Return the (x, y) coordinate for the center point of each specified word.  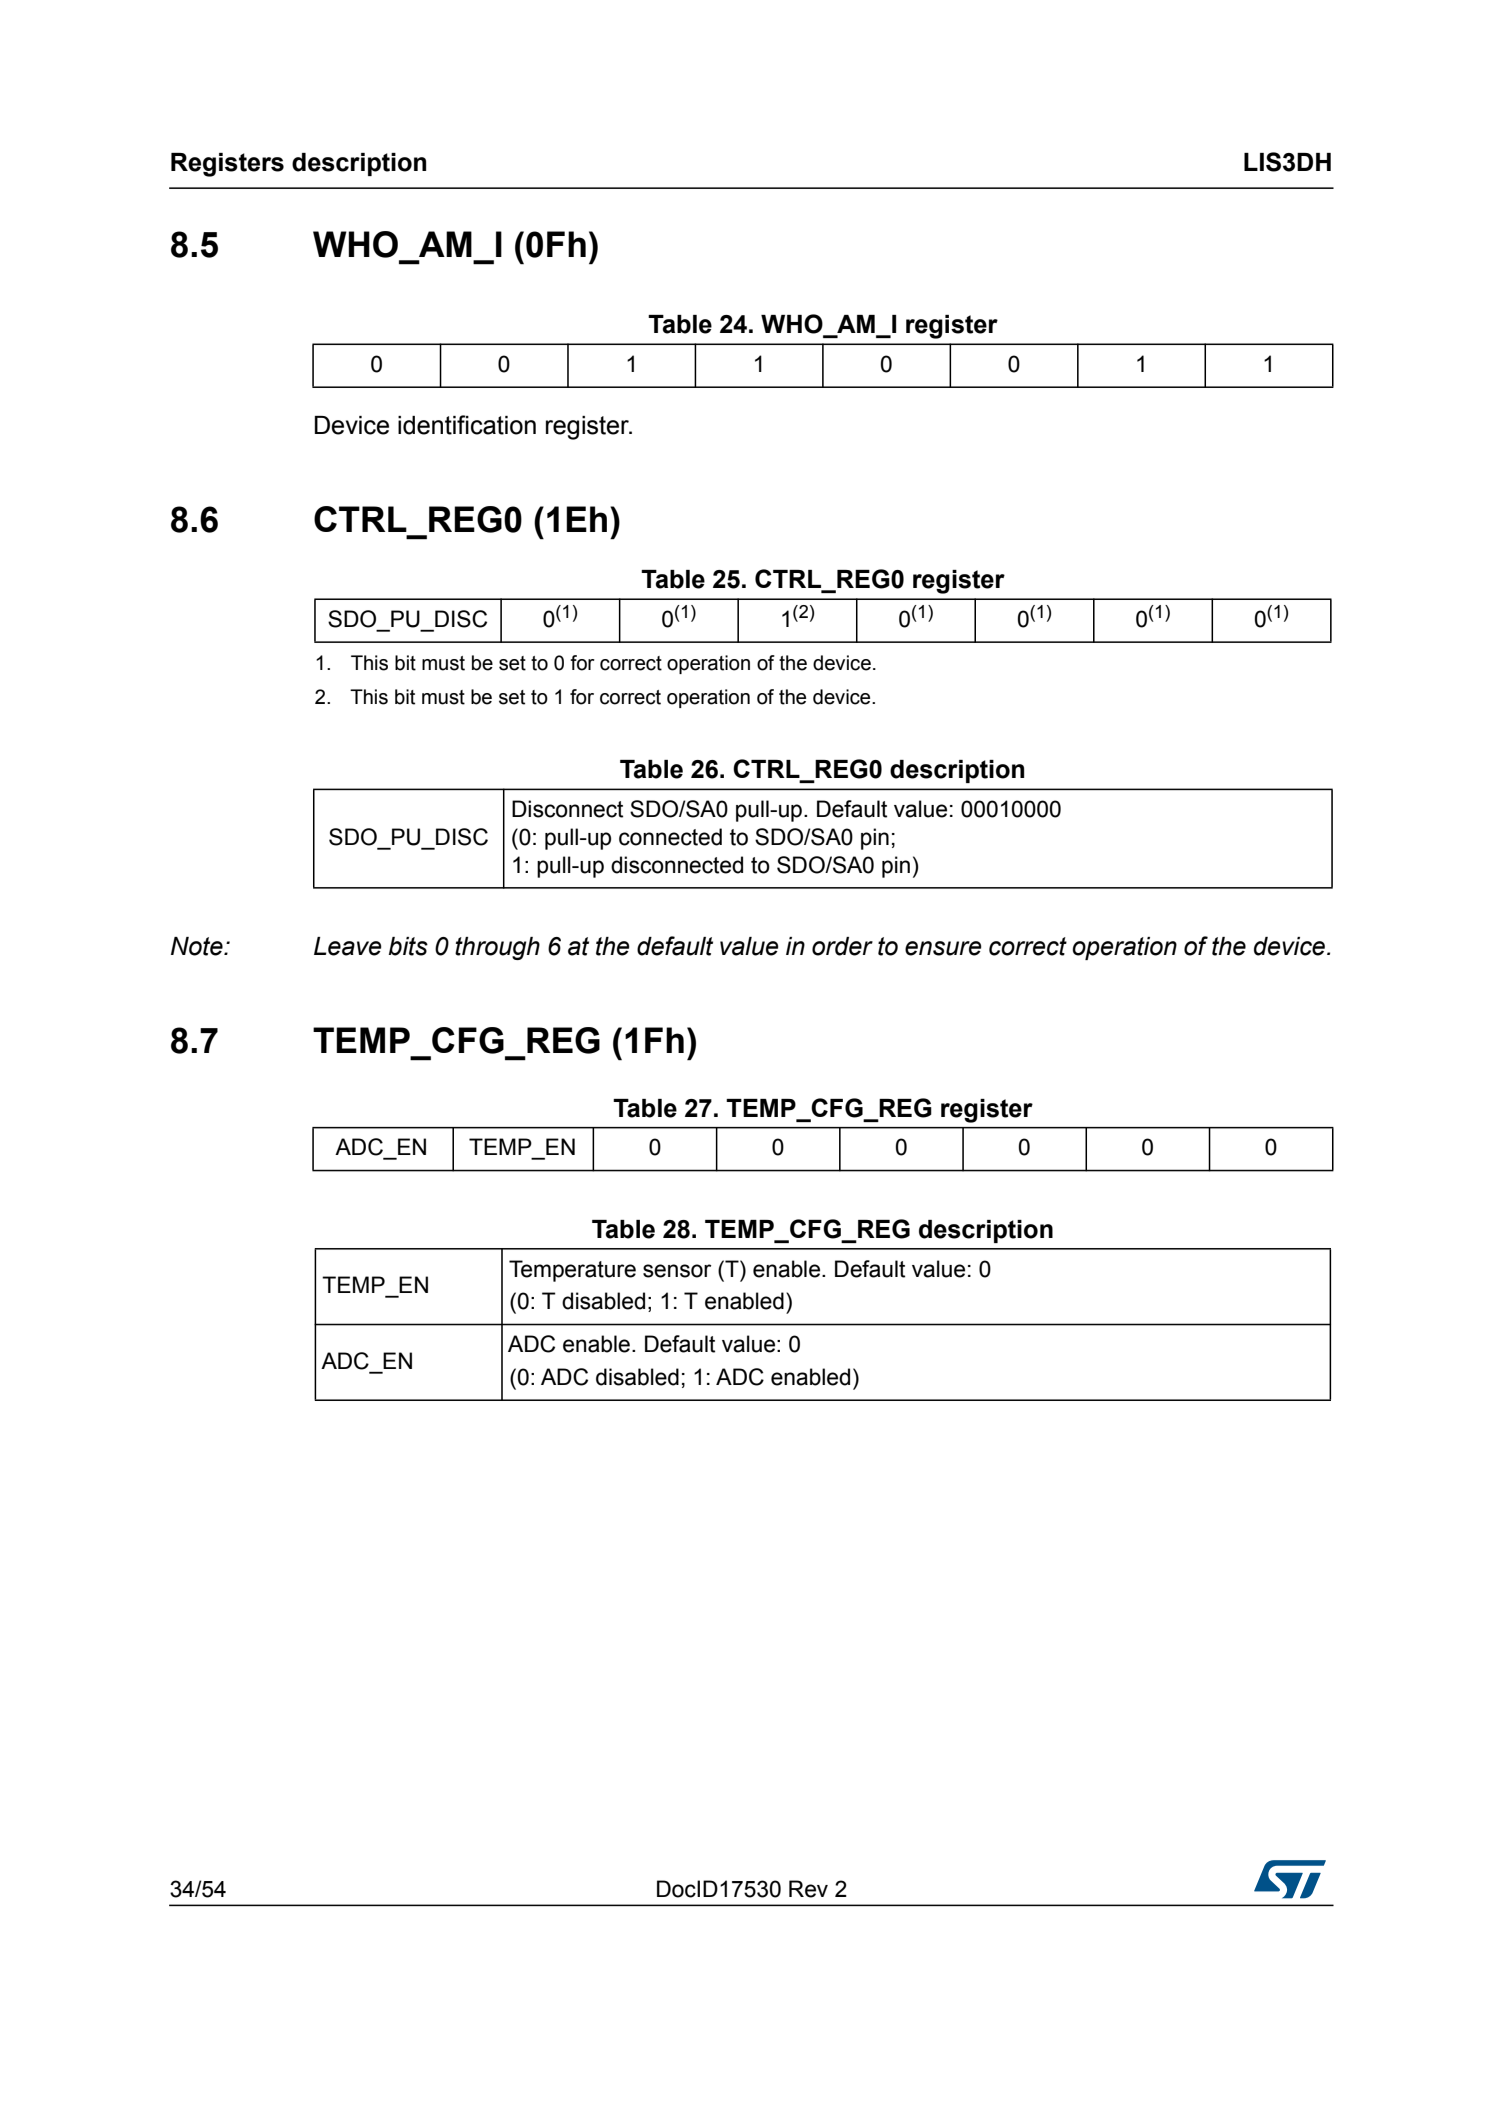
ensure (943, 948)
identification (467, 425)
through (497, 948)
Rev (808, 1889)
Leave (348, 946)
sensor (677, 1271)
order (842, 946)
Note (198, 946)
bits (408, 946)
